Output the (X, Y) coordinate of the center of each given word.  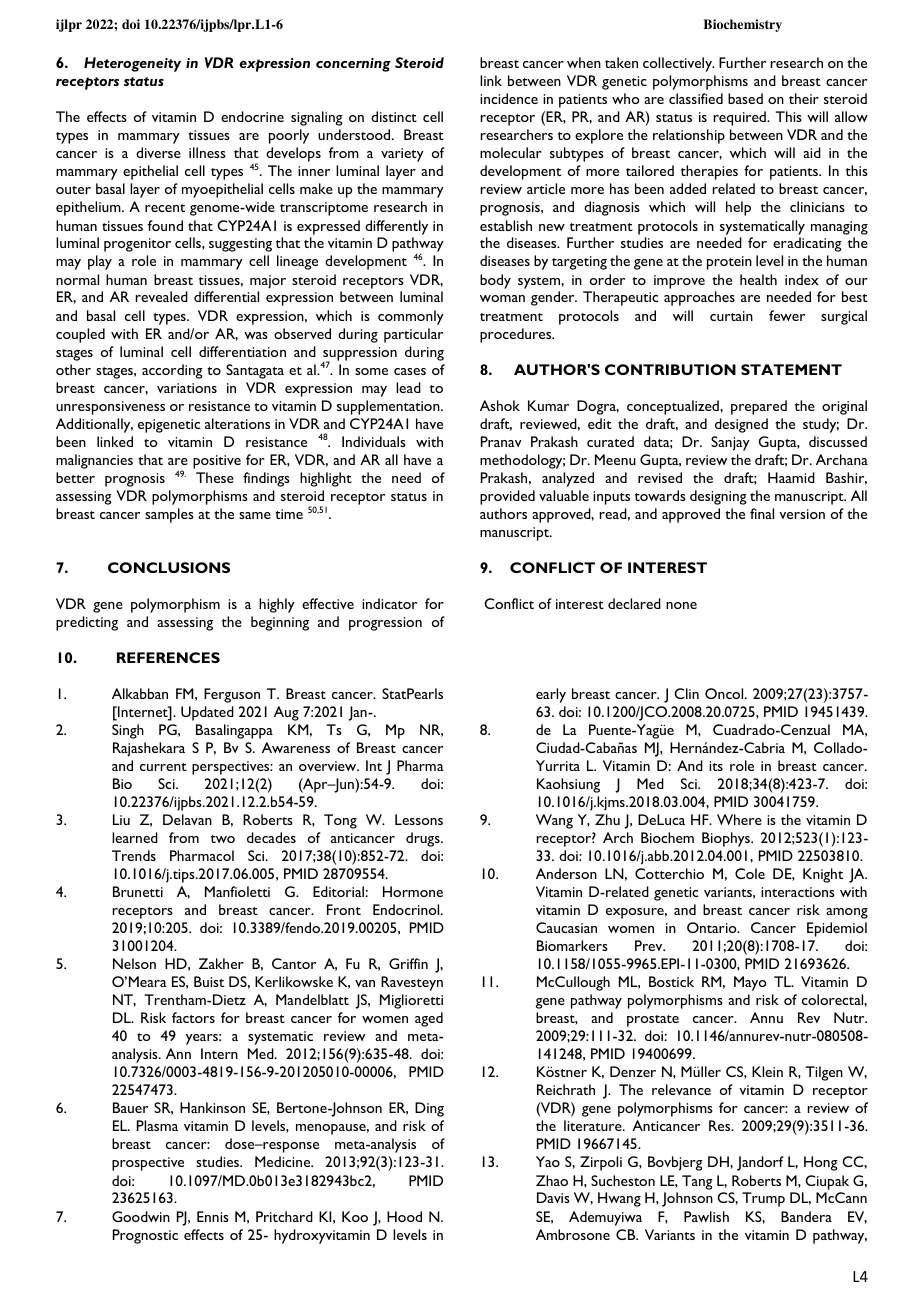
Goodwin (141, 1216)
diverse (158, 152)
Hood (404, 1216)
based (745, 98)
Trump (763, 1199)
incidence (509, 98)
